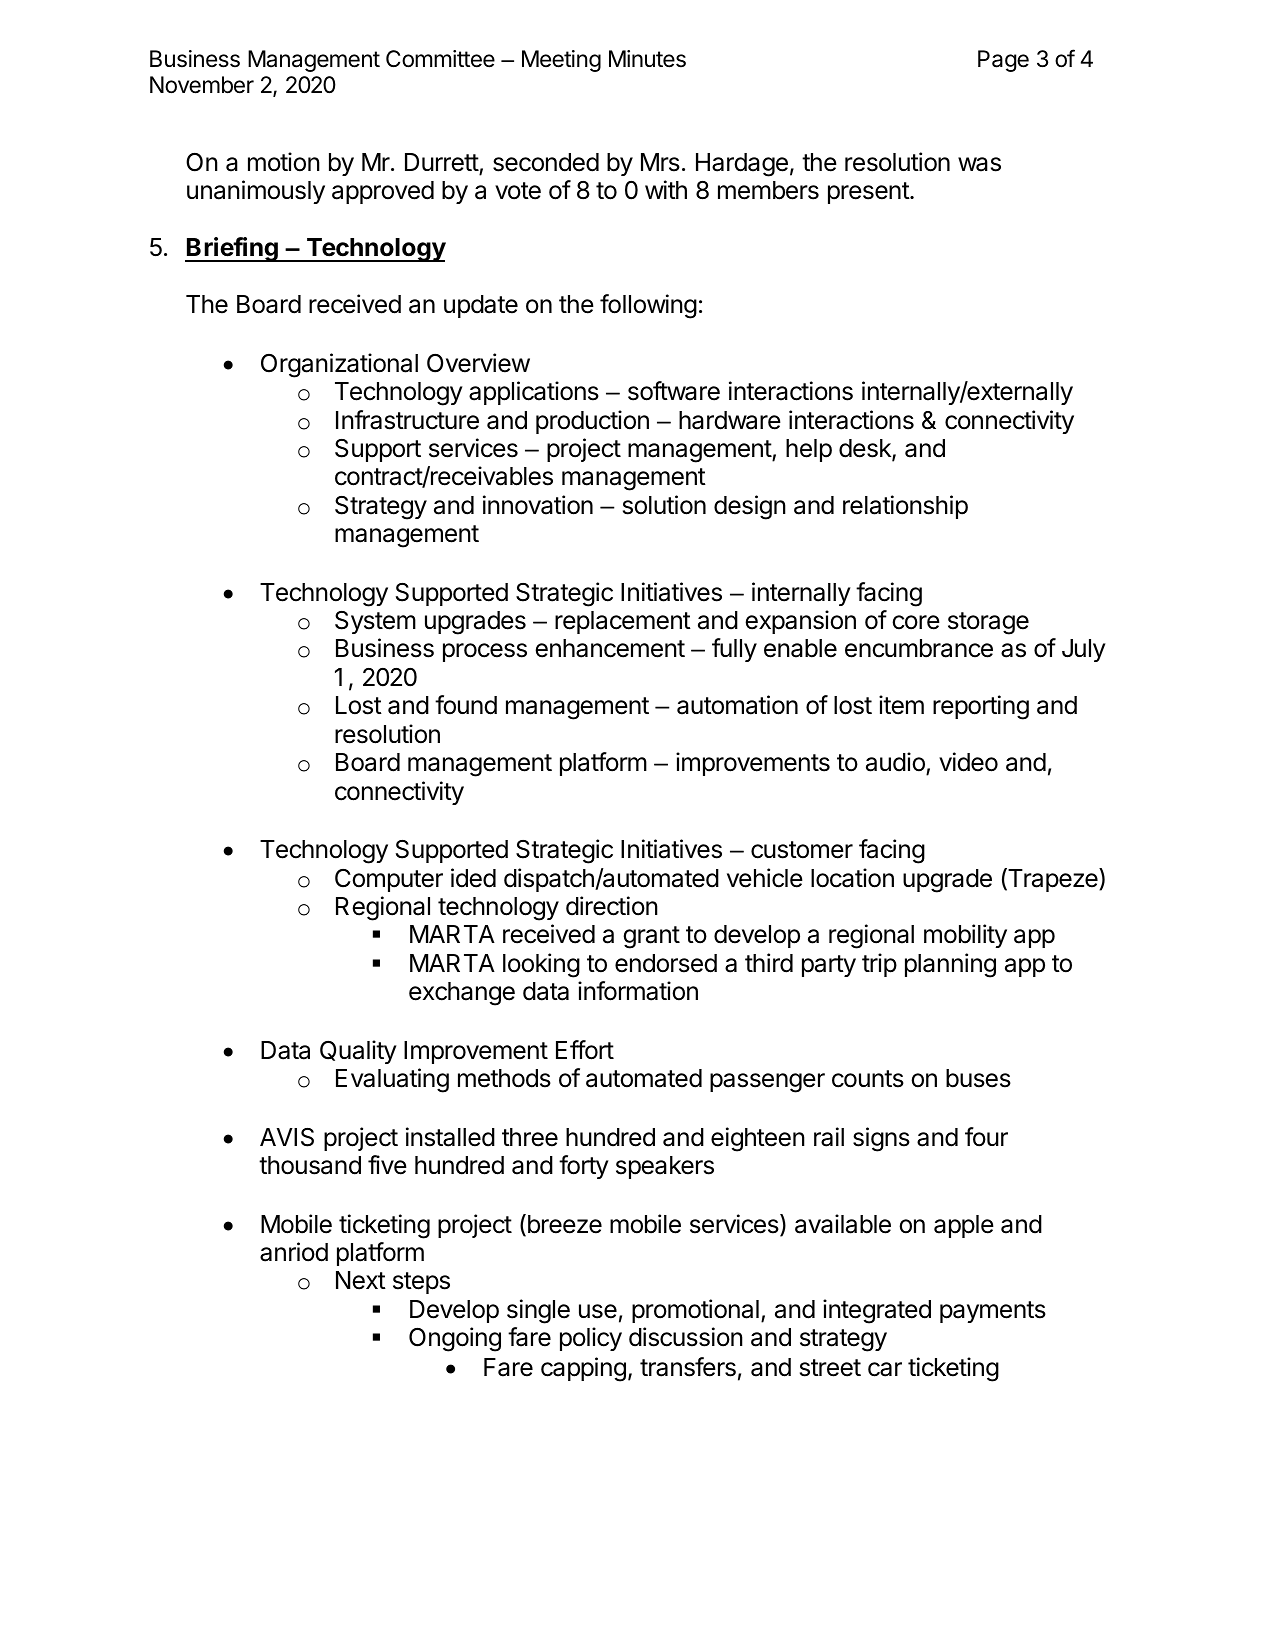 The image size is (1261, 1631). I want to click on video, so click(968, 762).
